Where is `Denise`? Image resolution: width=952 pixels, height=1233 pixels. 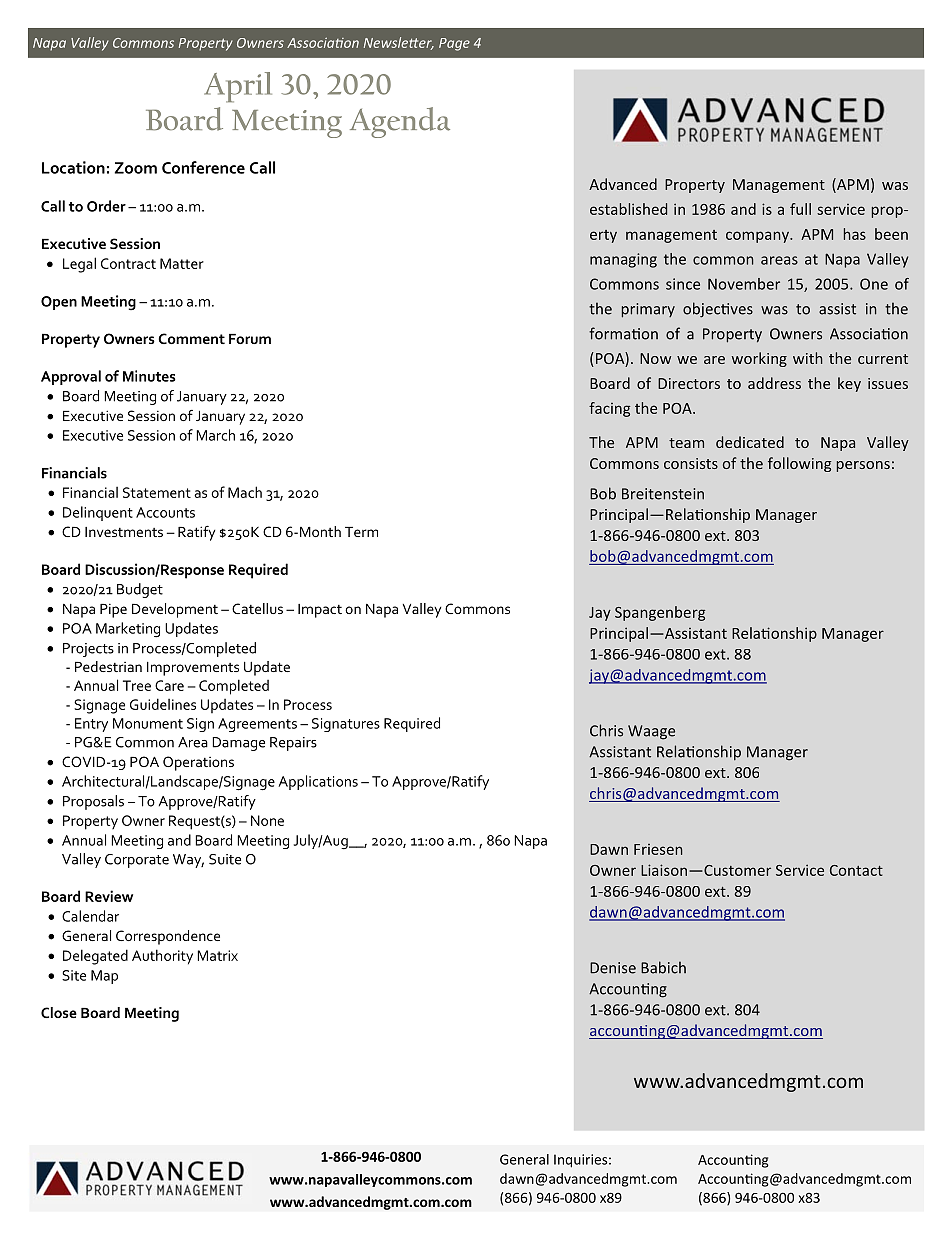 Denise is located at coordinates (613, 968).
